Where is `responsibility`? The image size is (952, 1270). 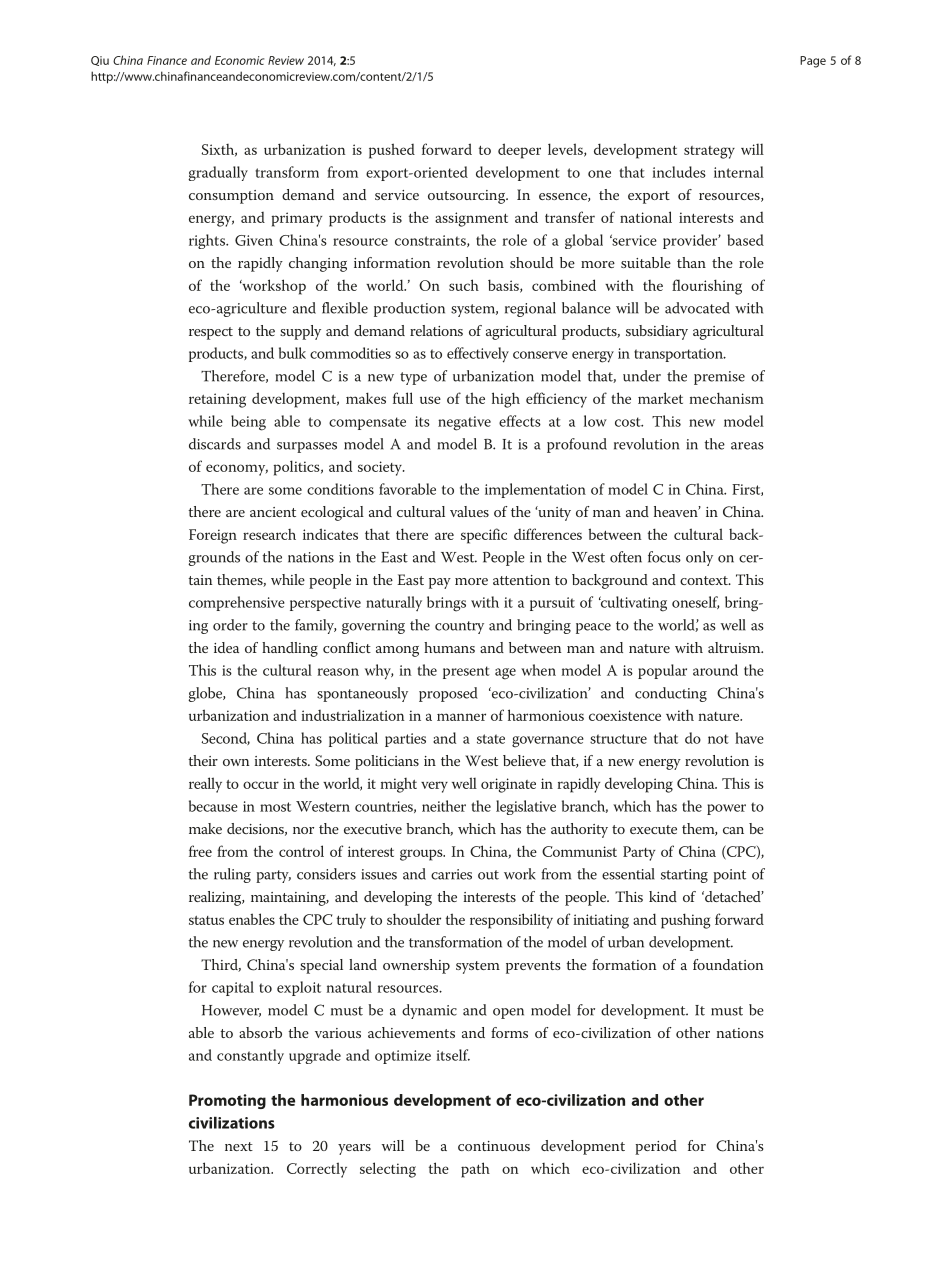 responsibility is located at coordinates (511, 921).
